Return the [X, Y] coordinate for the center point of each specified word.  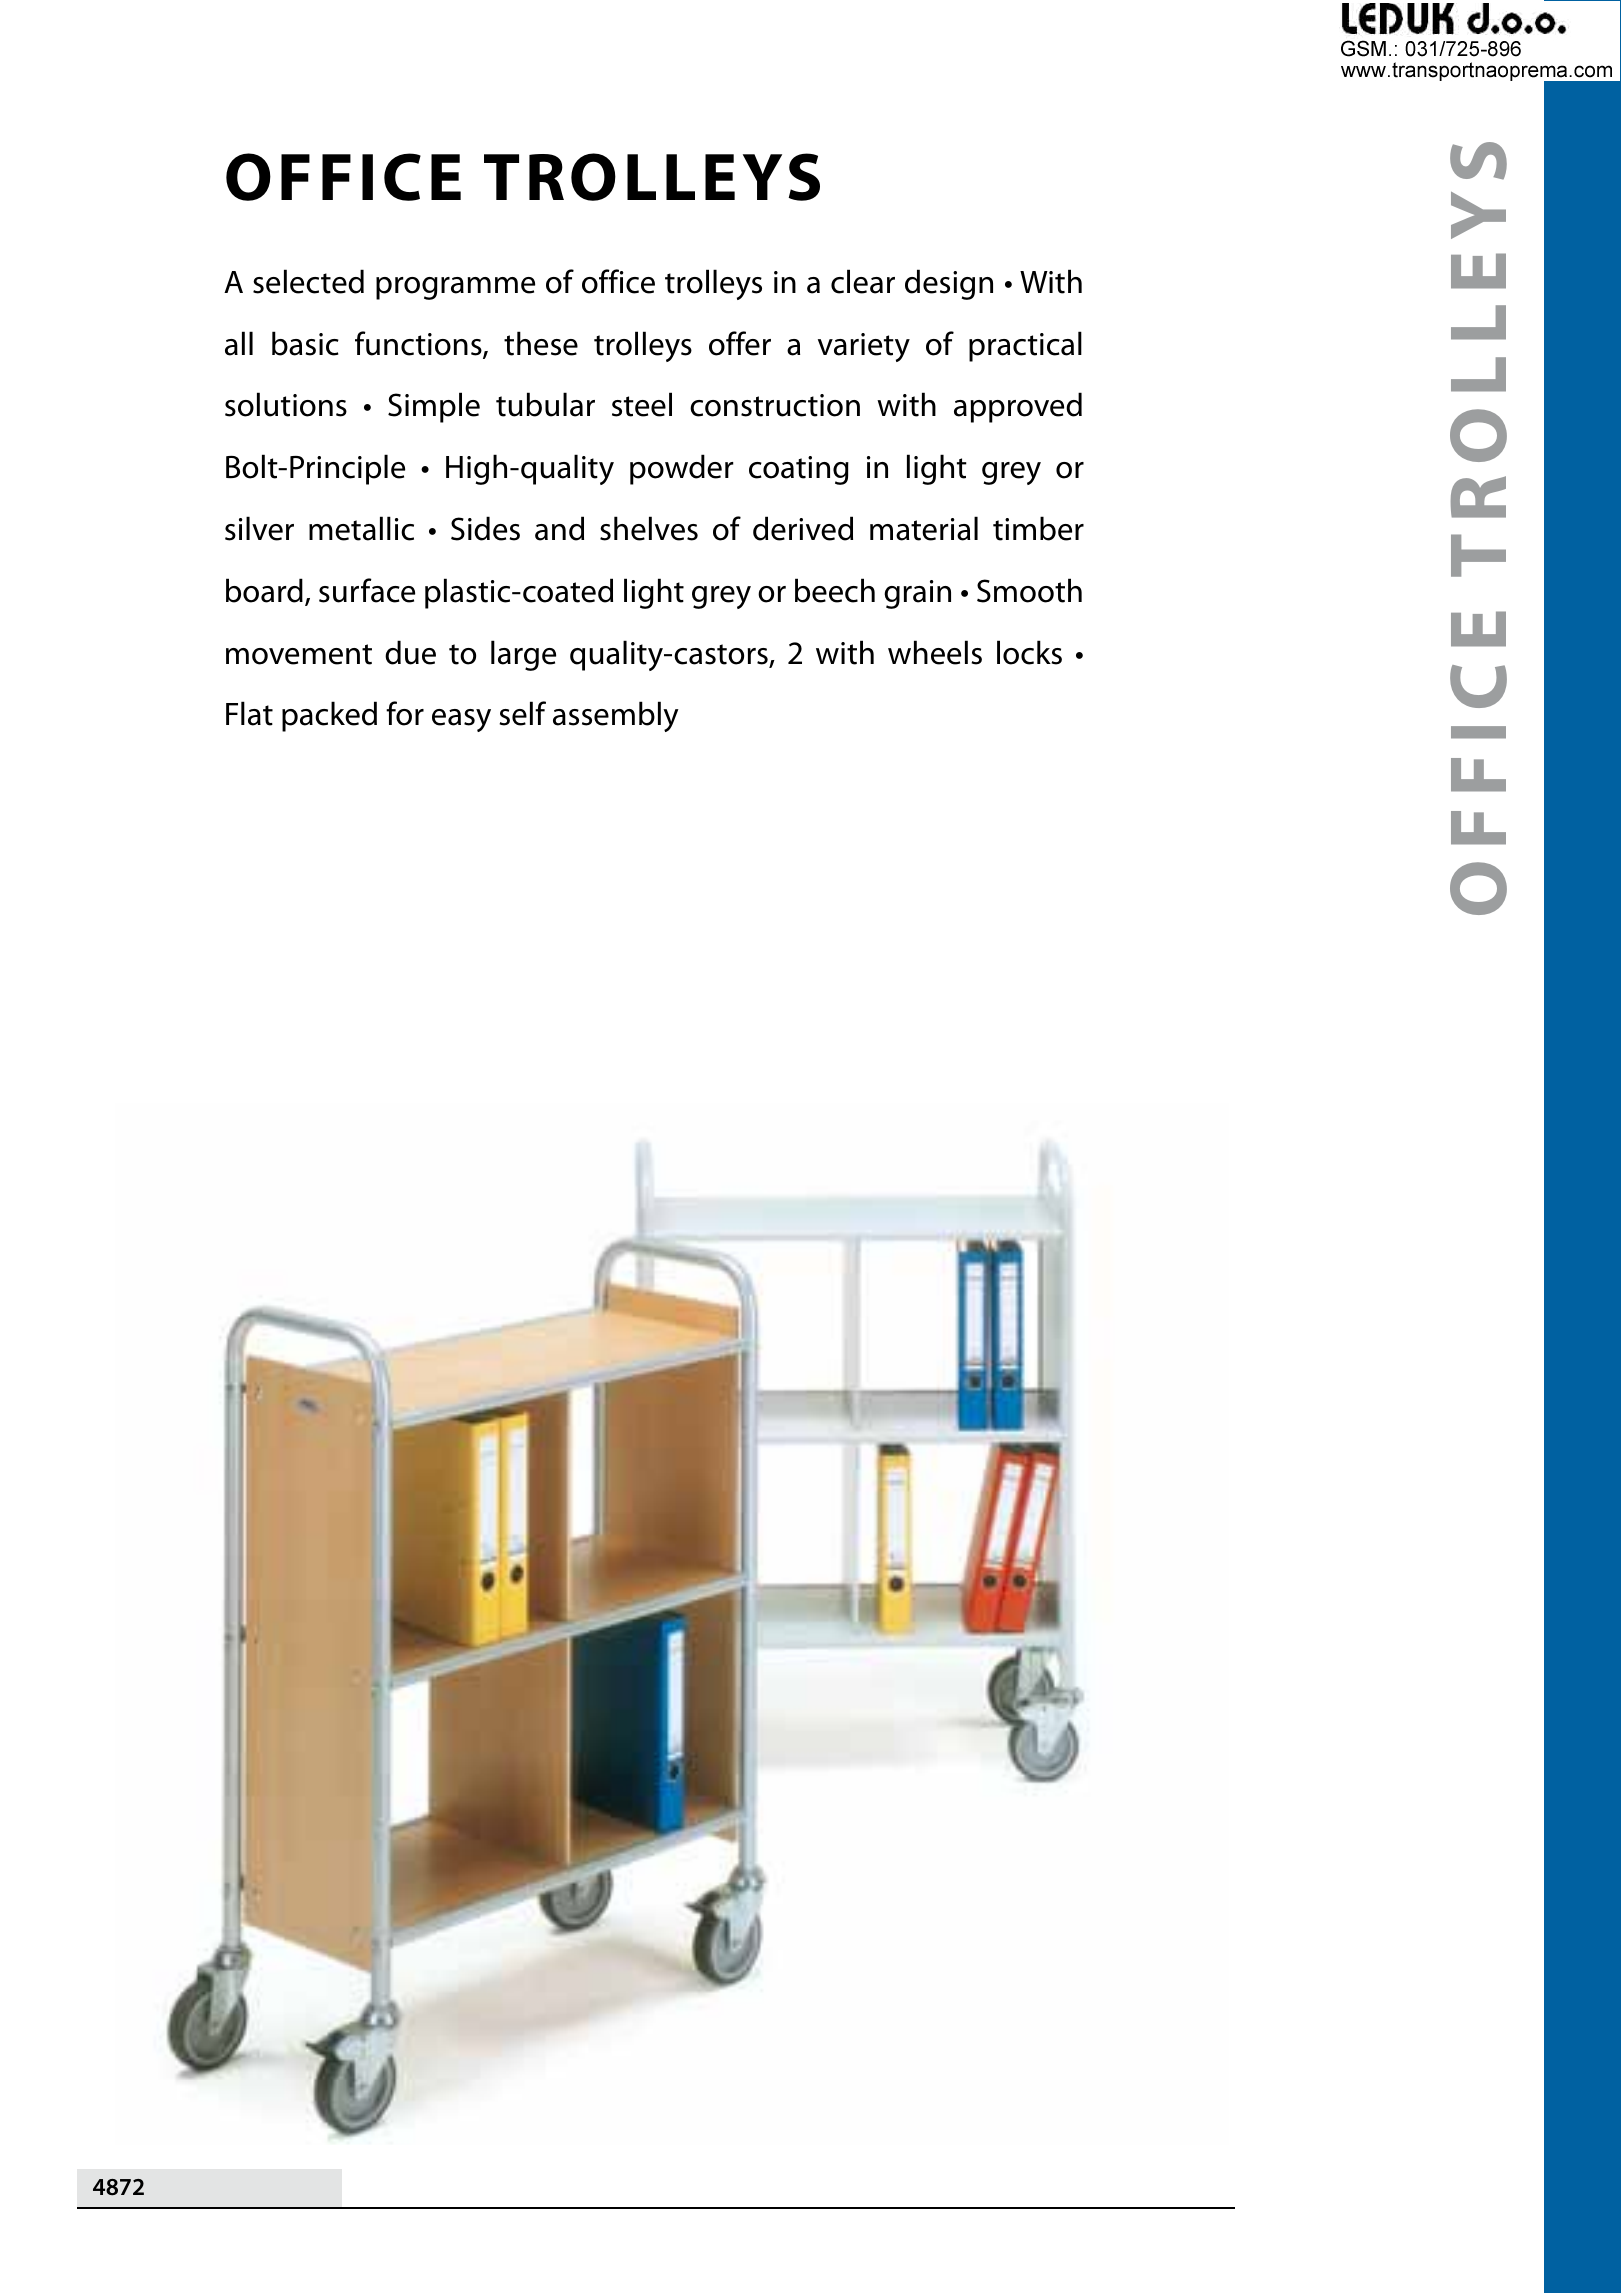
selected [308, 281]
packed [329, 716]
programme [455, 288]
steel [642, 404]
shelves [649, 528]
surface [367, 590]
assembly [616, 716]
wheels [935, 652]
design [949, 284]
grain [917, 594]
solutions [286, 404]
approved [1018, 407]
